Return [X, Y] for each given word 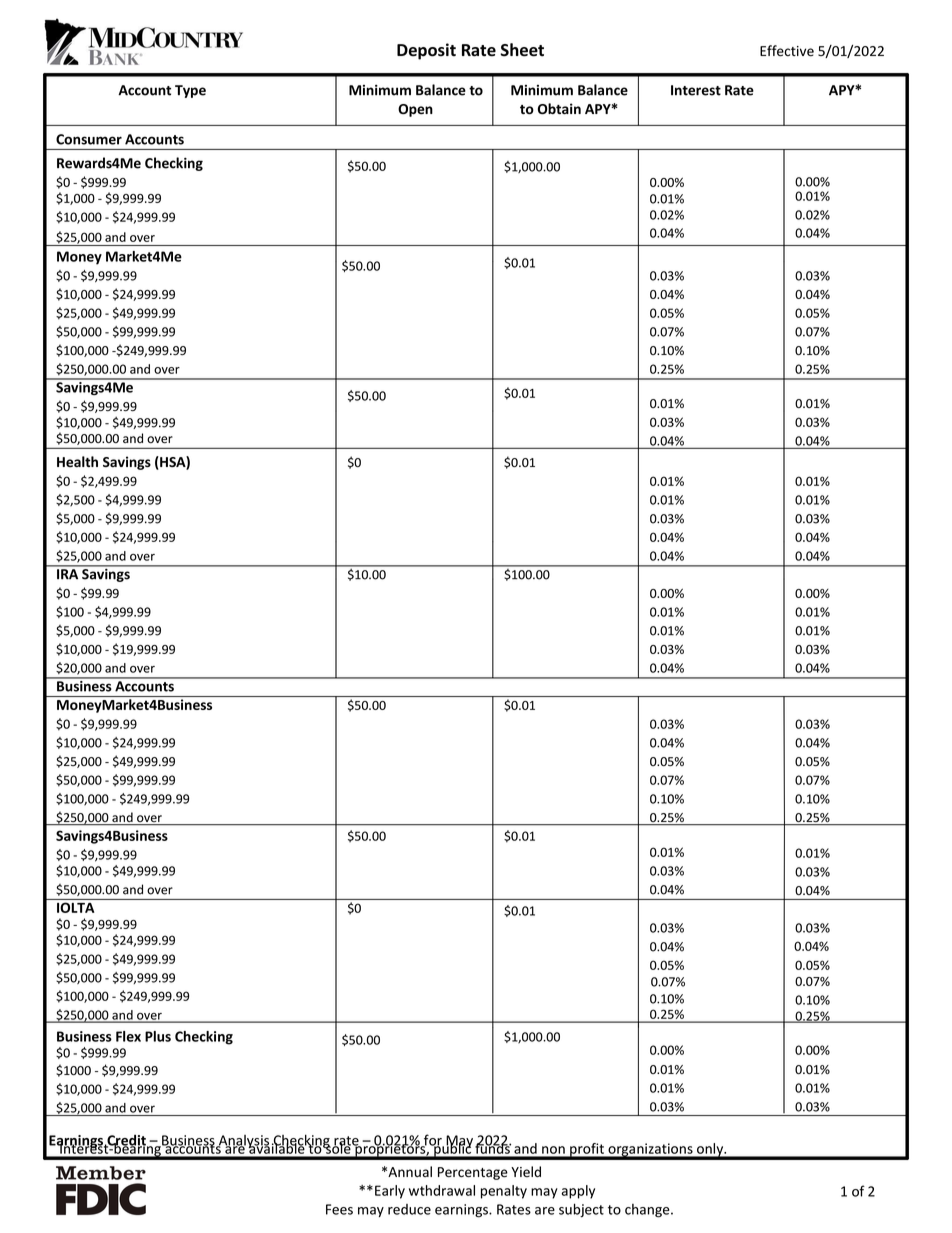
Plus [158, 1036]
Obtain [559, 109]
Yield [526, 1171]
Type [190, 91]
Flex [128, 1036]
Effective [787, 51]
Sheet [522, 50]
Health [77, 461]
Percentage [473, 1173]
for [432, 1141]
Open [415, 110]
